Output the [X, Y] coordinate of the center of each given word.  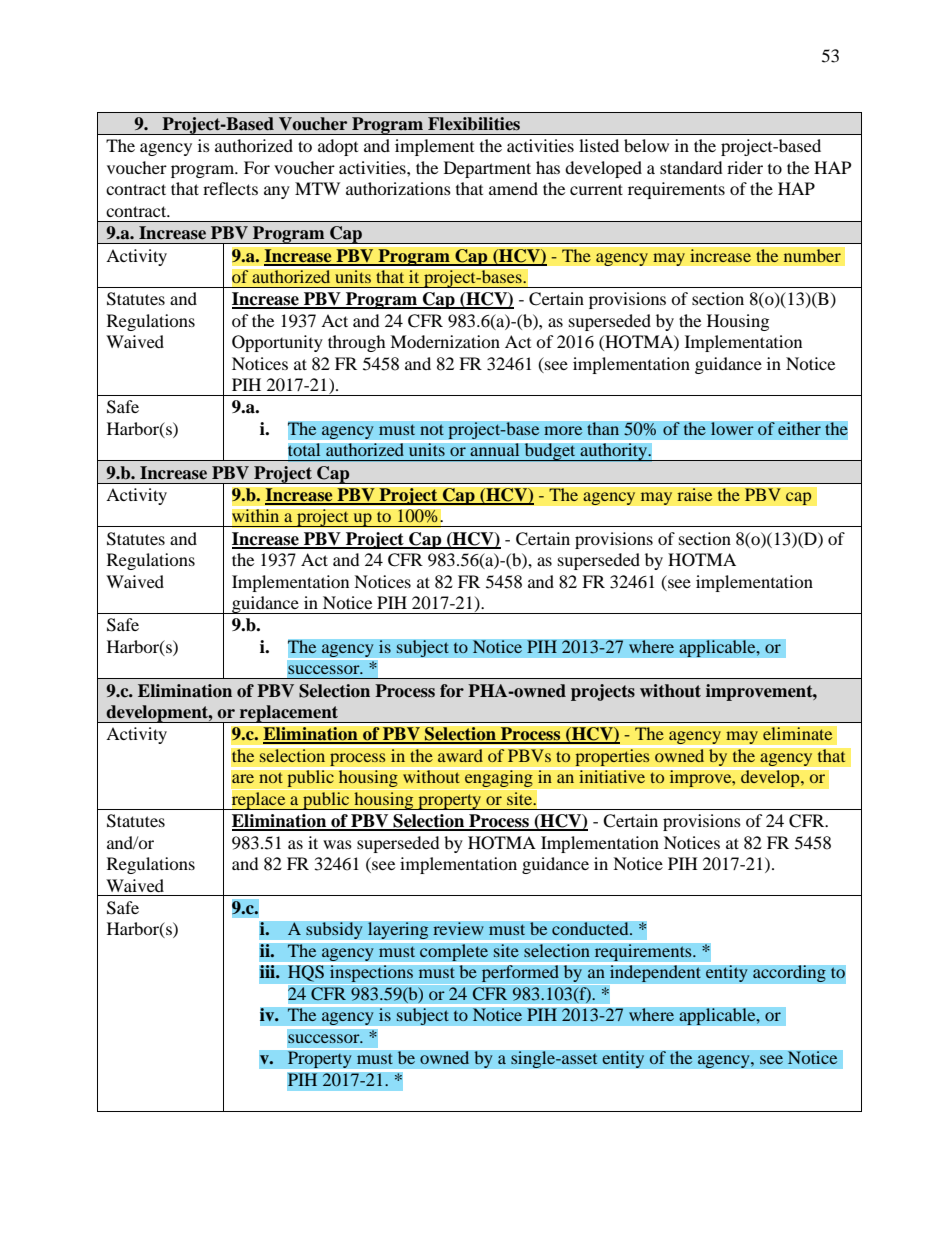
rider [745, 167]
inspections [372, 974]
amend [513, 188]
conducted [591, 929]
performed [520, 974]
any [277, 192]
